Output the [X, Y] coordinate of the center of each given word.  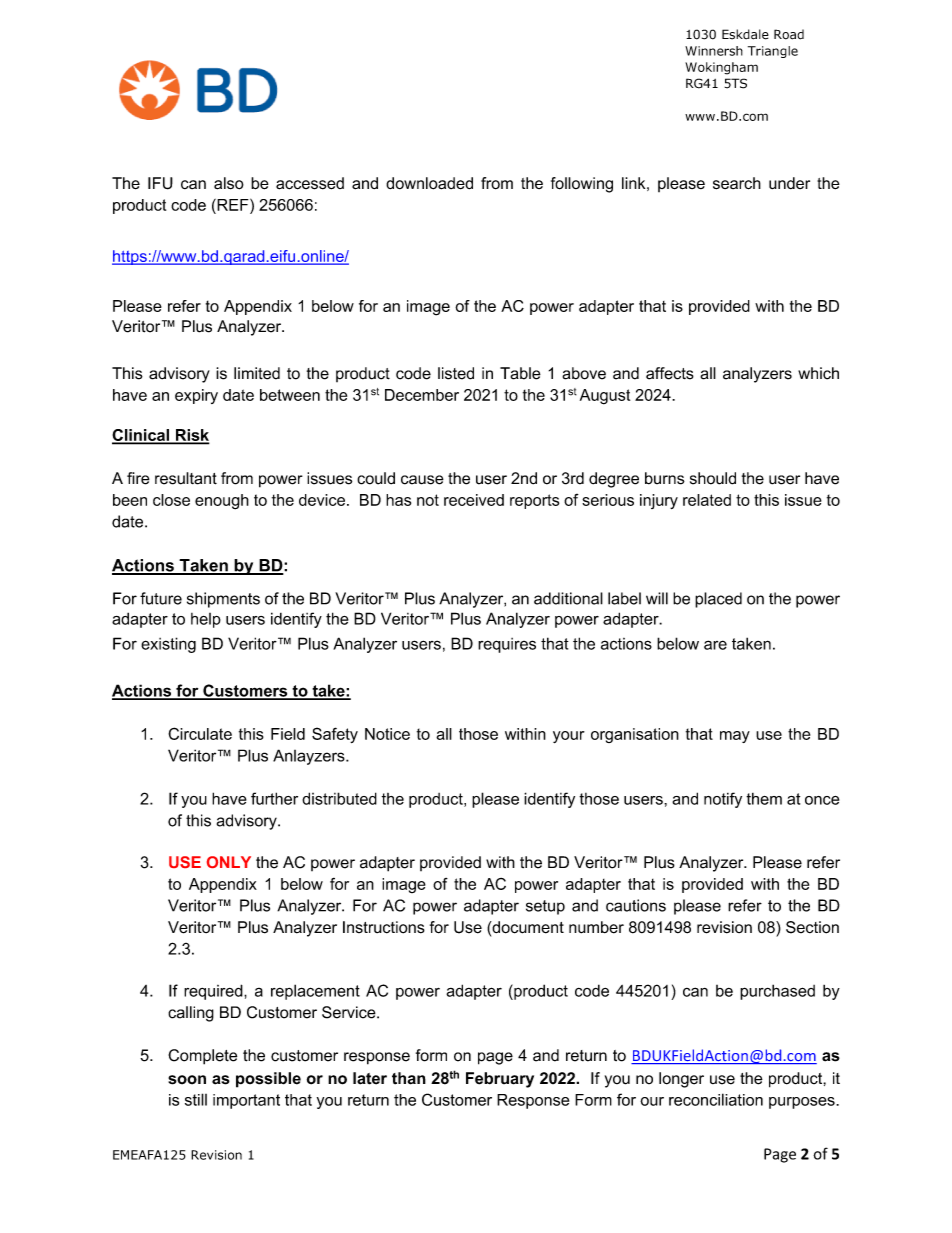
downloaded [429, 183]
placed [718, 600]
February [500, 1080]
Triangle [773, 52]
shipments [223, 600]
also [229, 183]
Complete [202, 1057]
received [474, 500]
